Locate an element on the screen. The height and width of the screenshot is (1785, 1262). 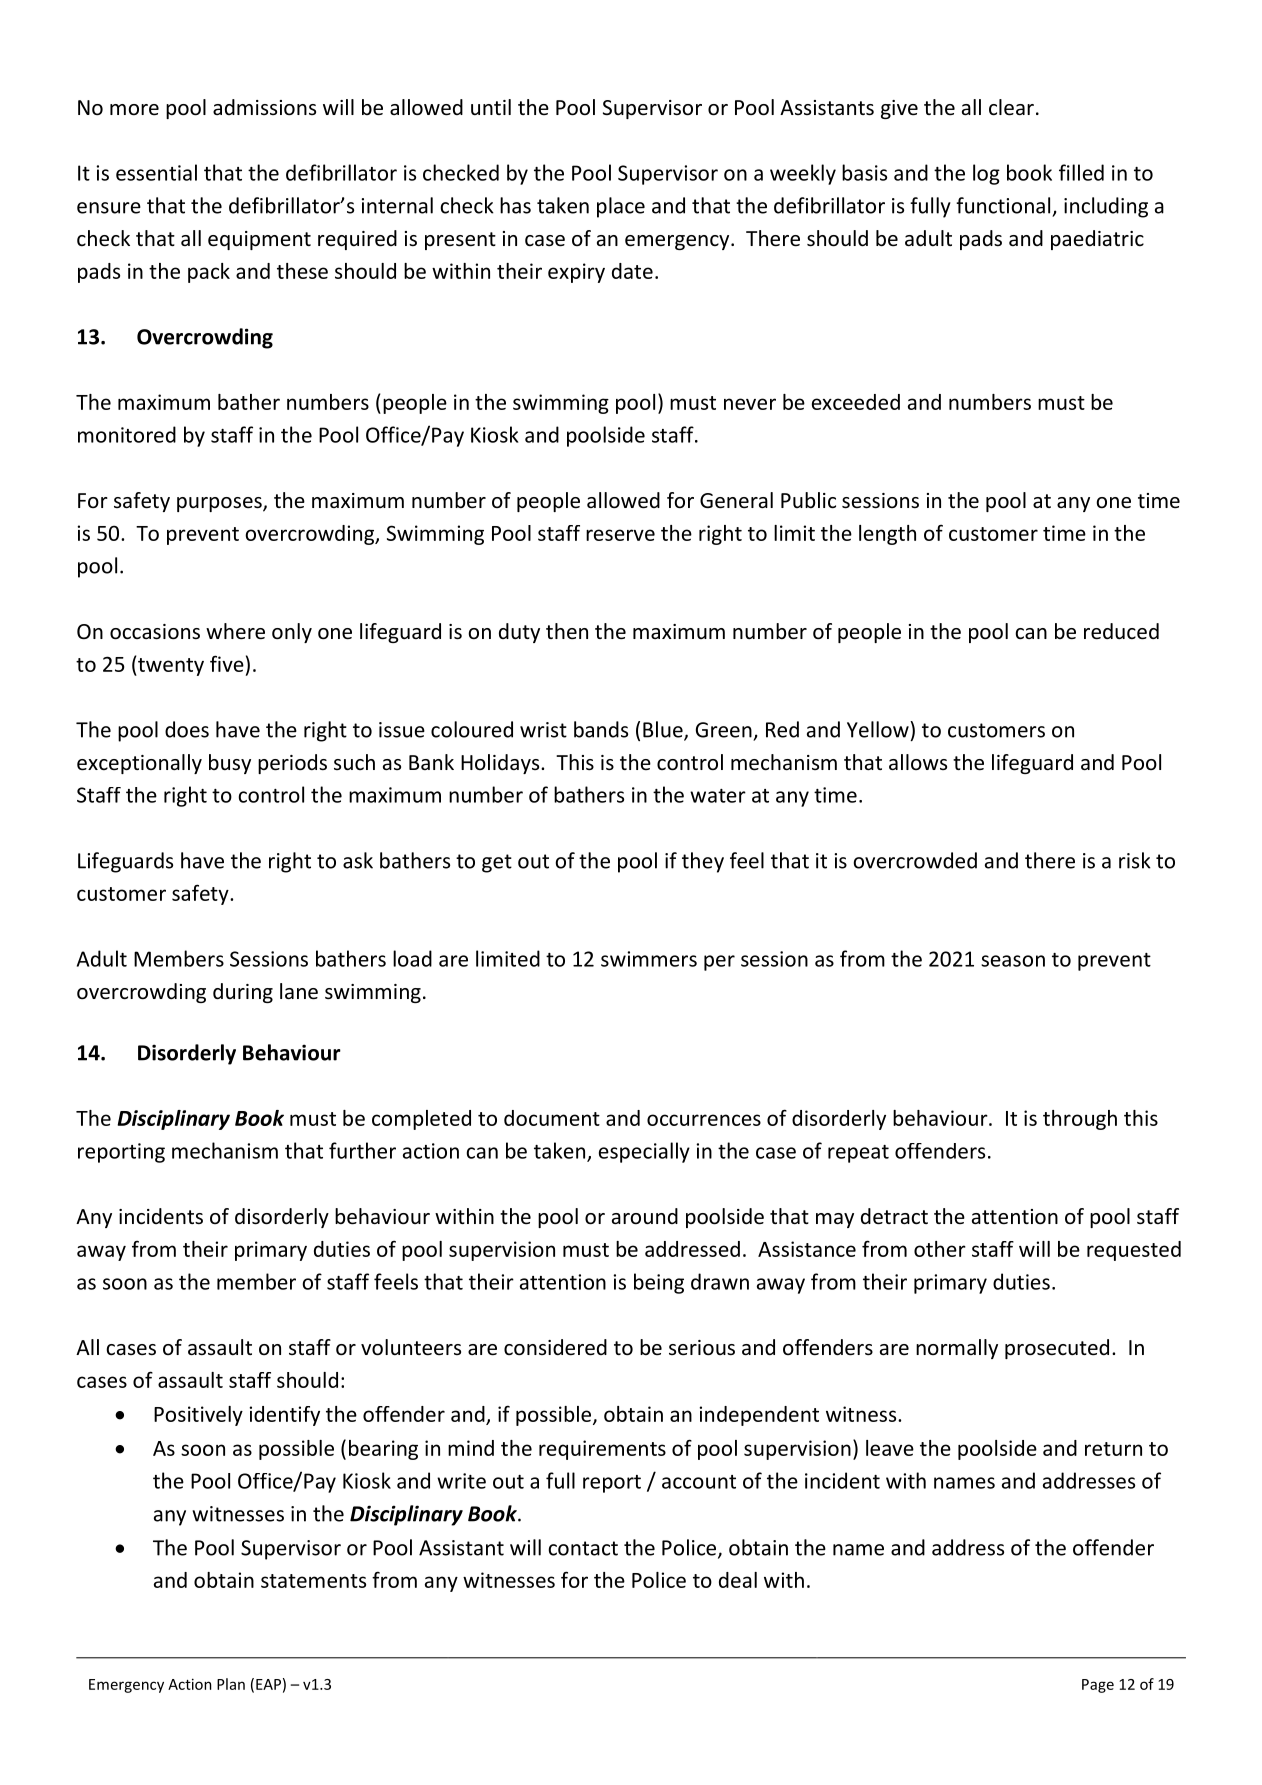
place is located at coordinates (621, 207).
